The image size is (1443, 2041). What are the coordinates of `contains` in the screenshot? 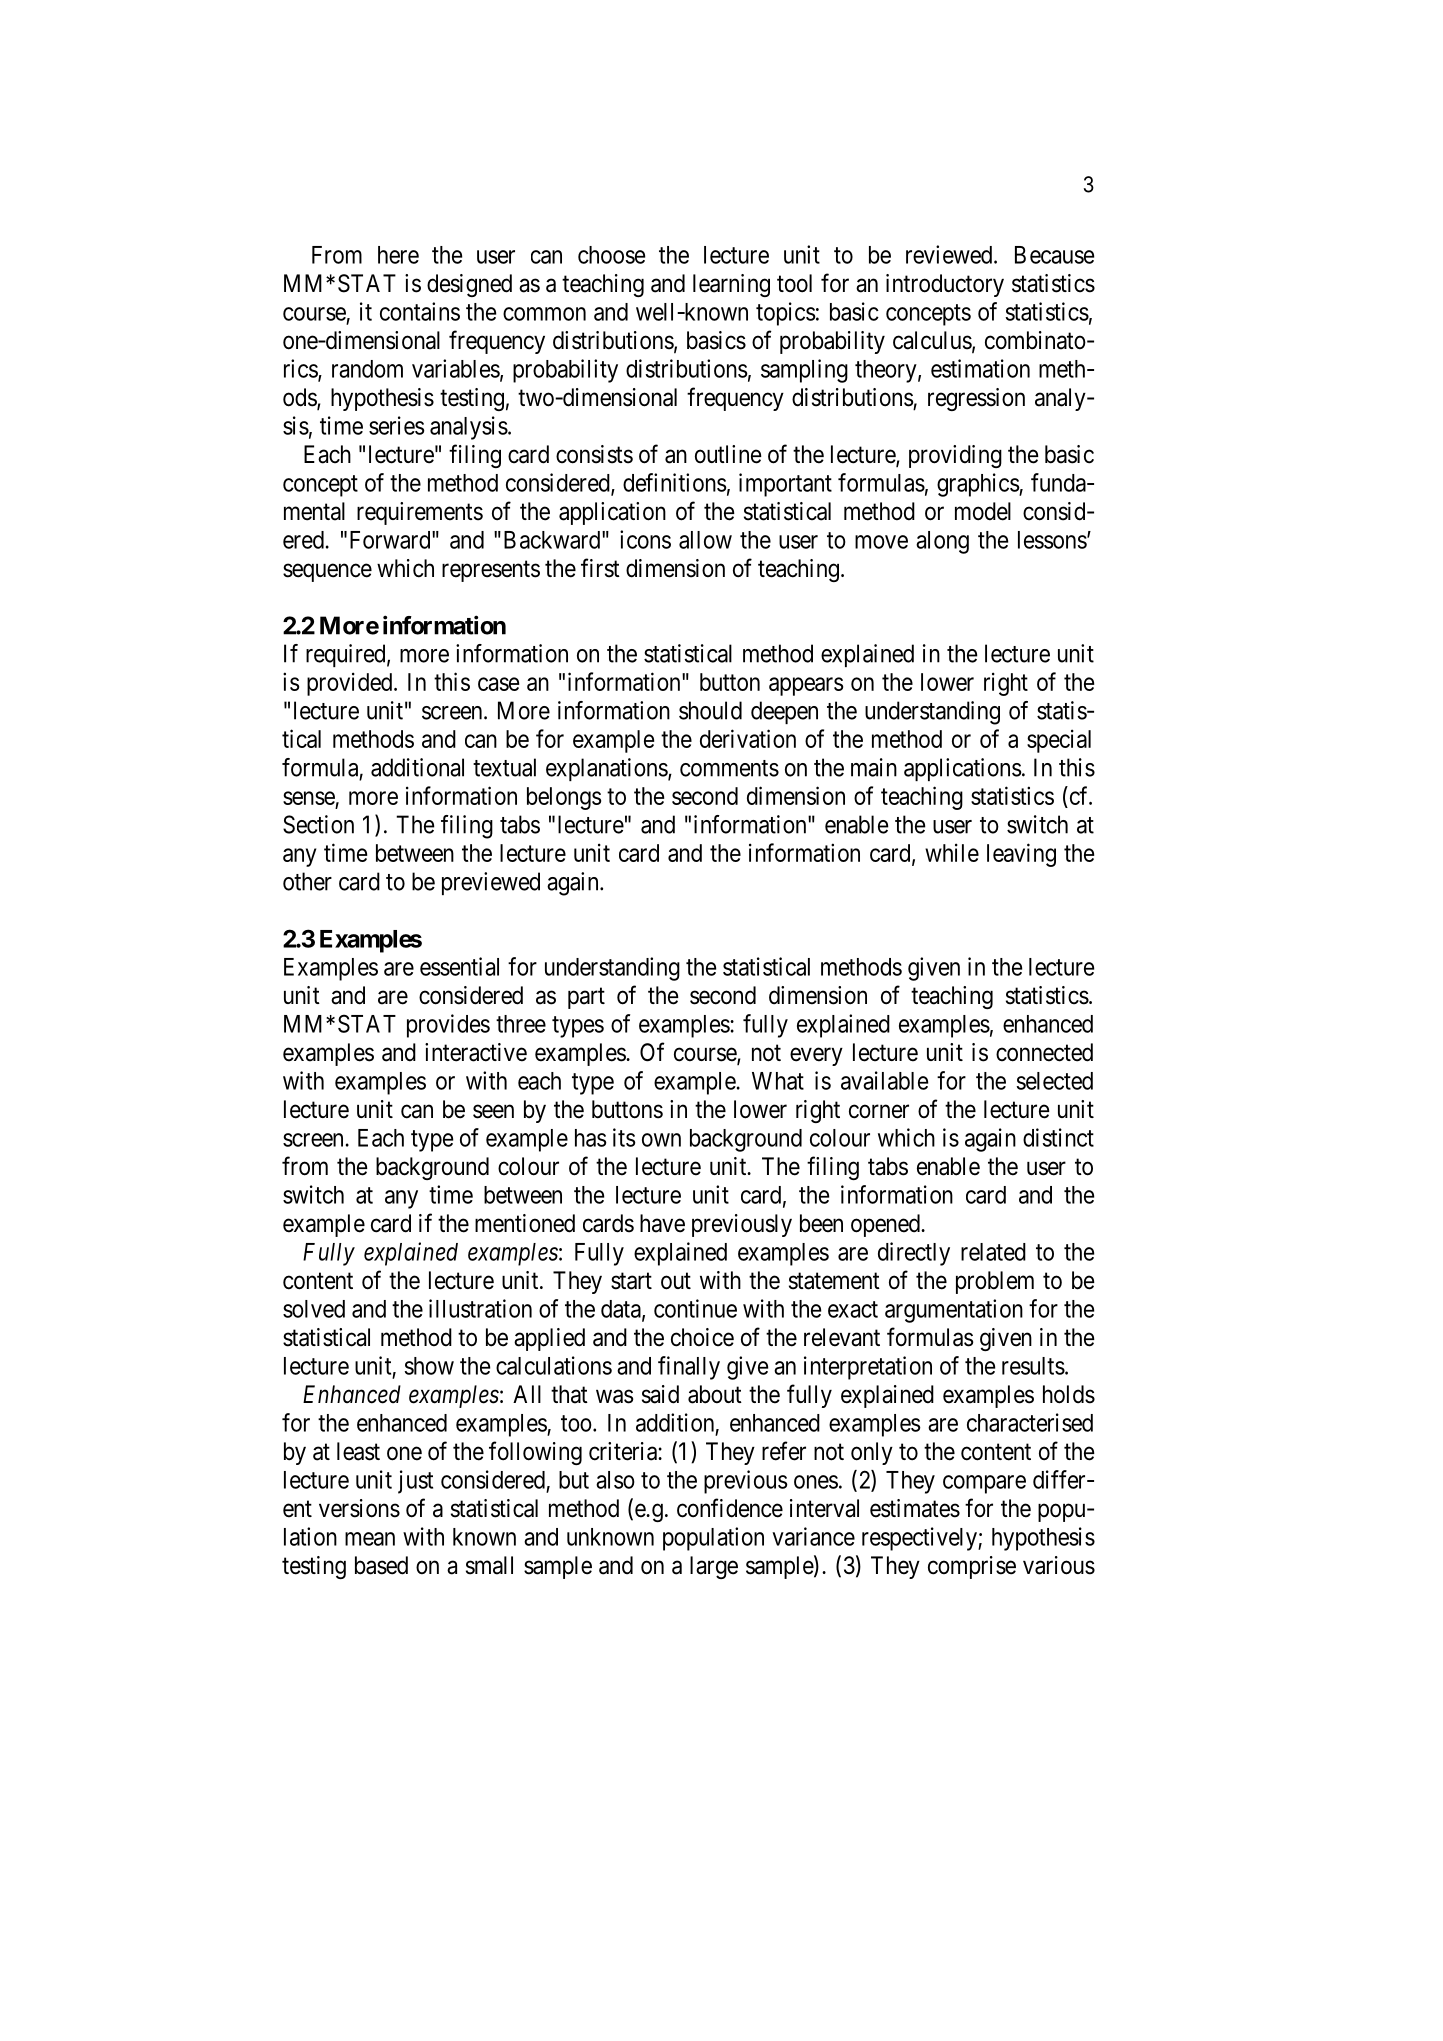 It's located at (420, 311).
